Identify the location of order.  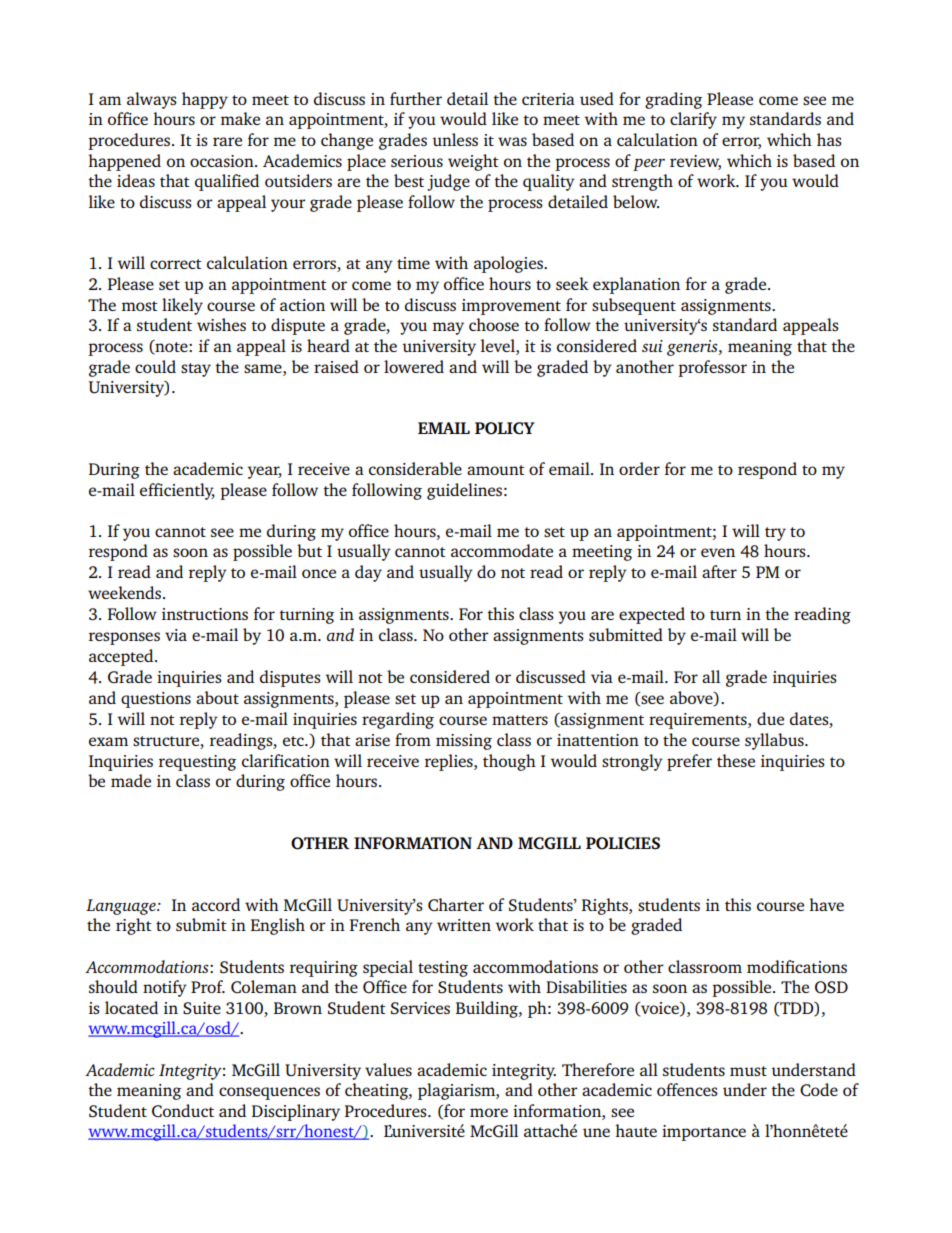
(639, 468).
